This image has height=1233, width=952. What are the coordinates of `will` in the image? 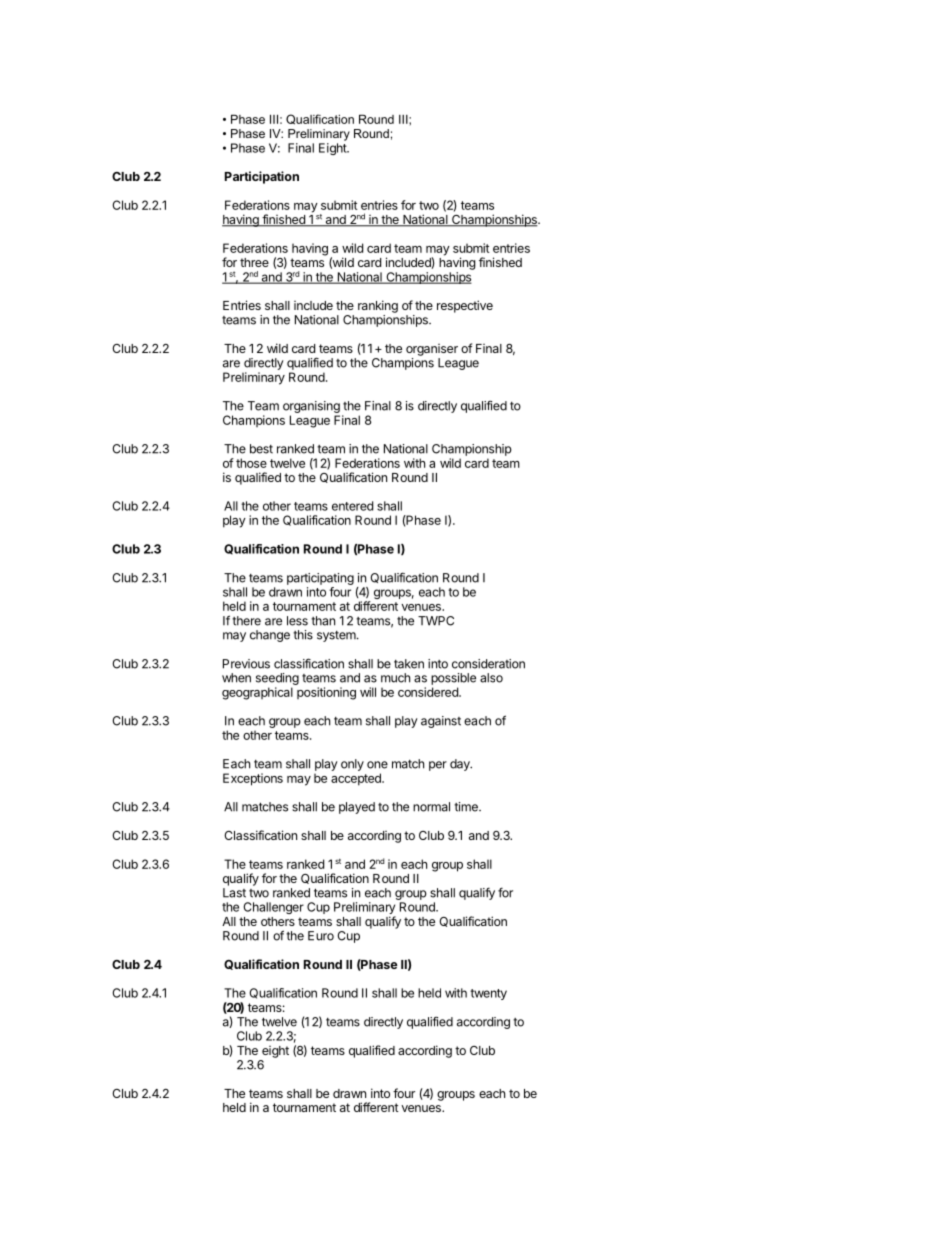 It's located at (368, 692).
